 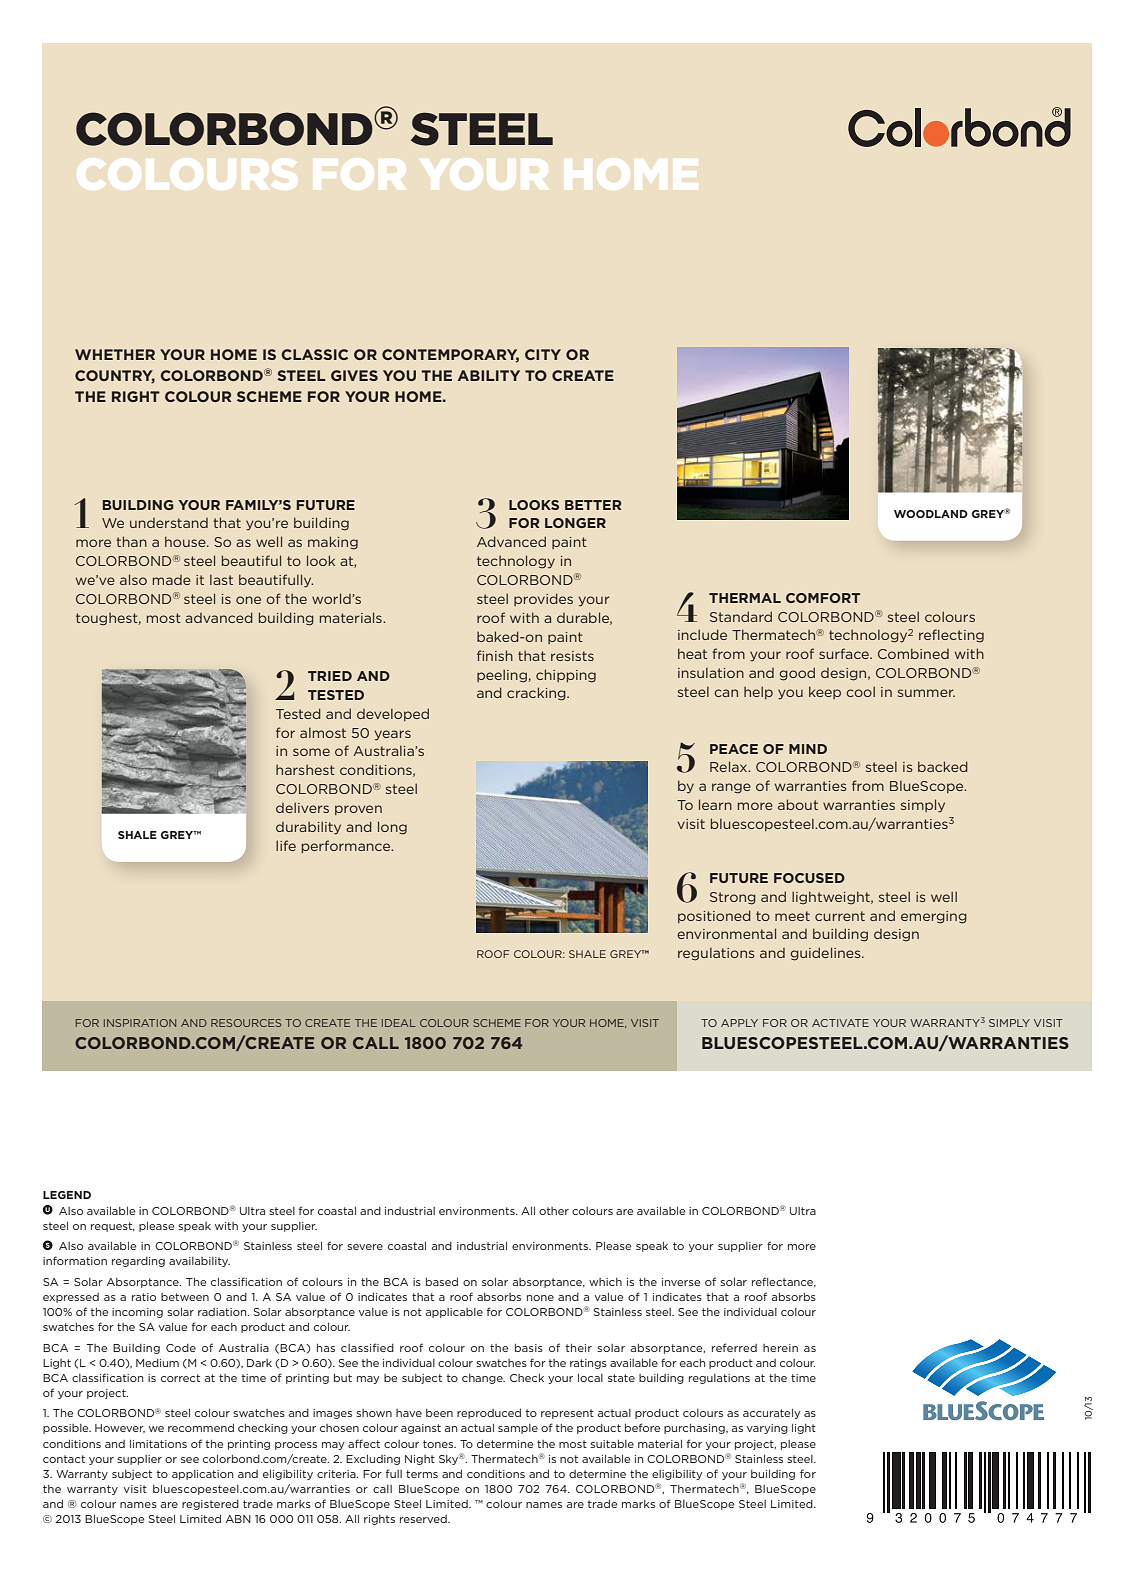 What do you see at coordinates (518, 1429) in the document?
I see `sample` at bounding box center [518, 1429].
